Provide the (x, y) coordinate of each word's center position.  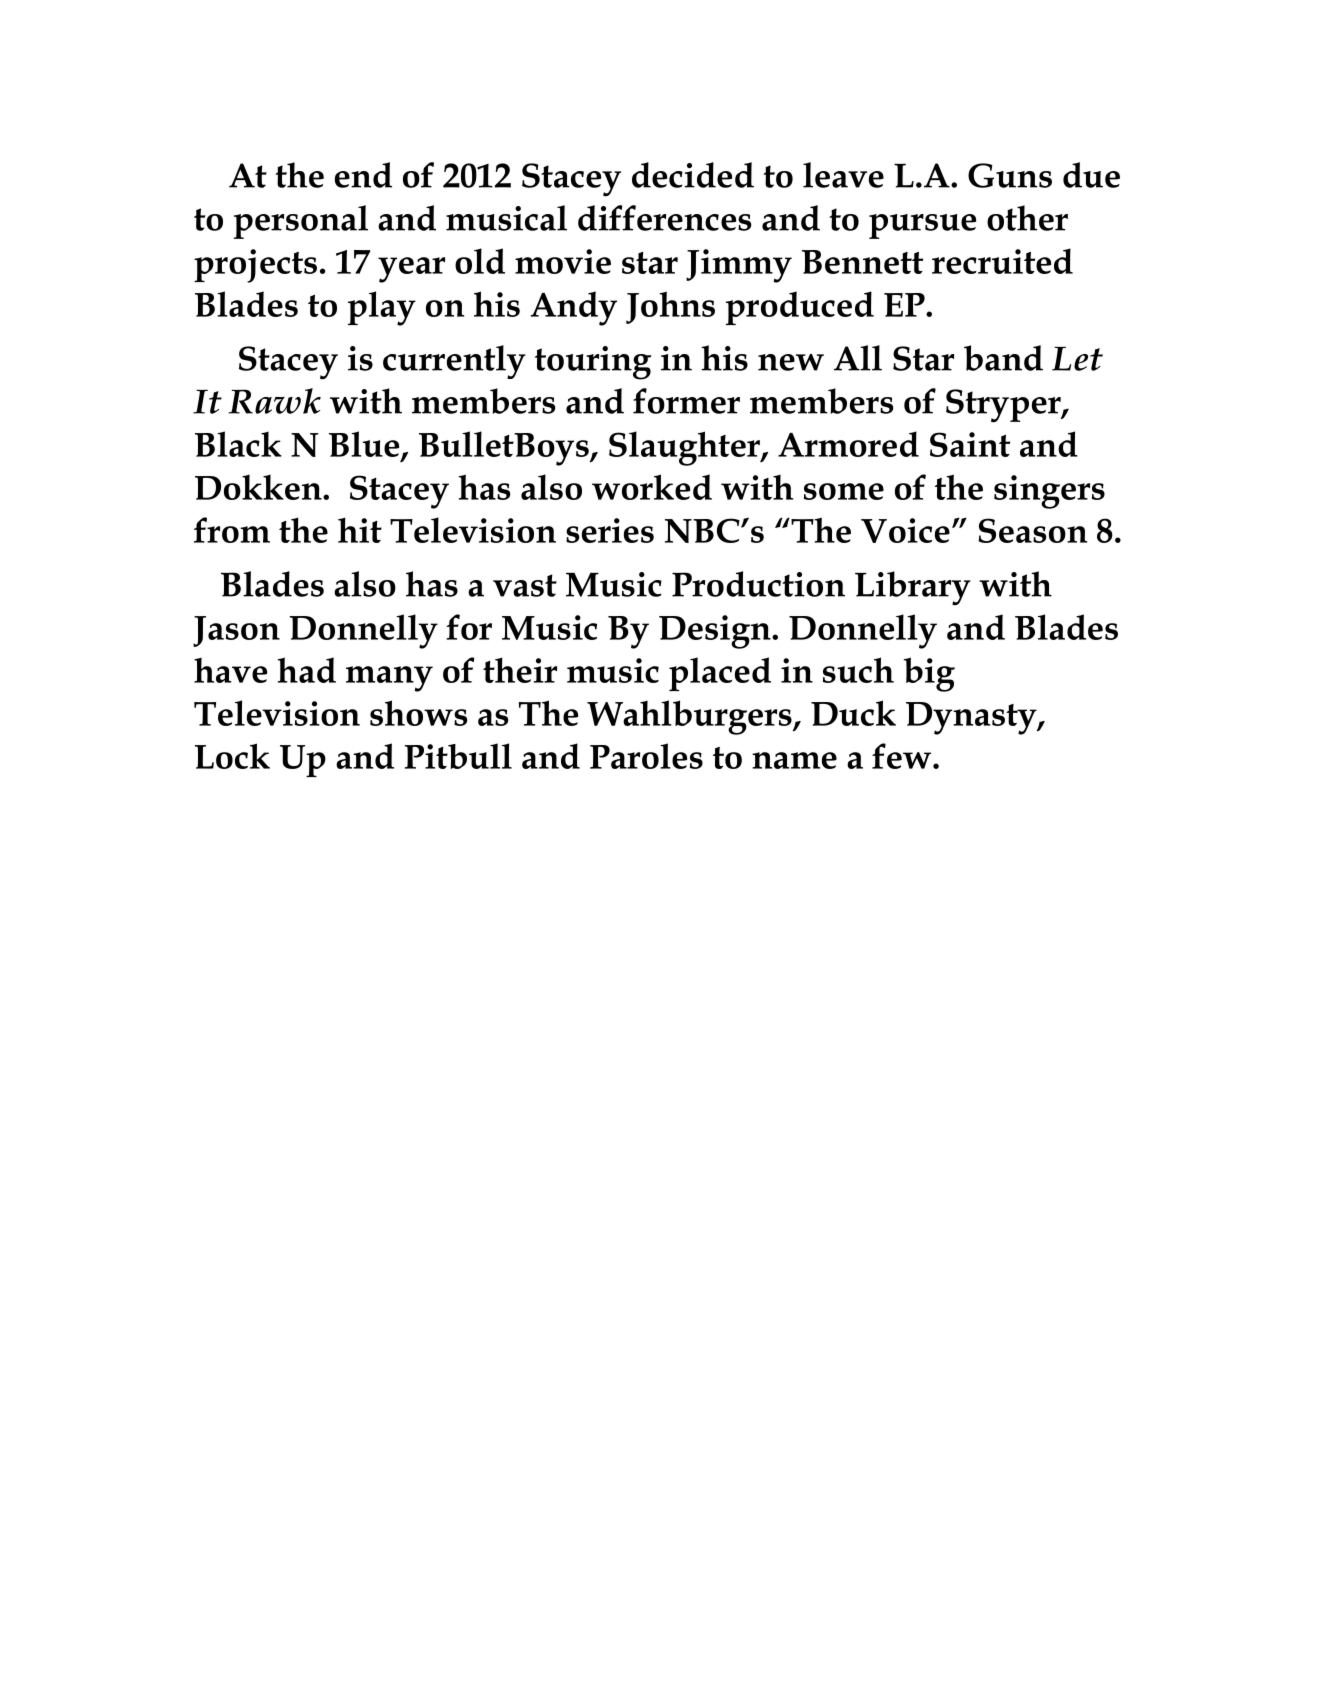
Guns (1010, 175)
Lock (232, 756)
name (794, 760)
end (363, 175)
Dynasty (972, 718)
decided (693, 175)
